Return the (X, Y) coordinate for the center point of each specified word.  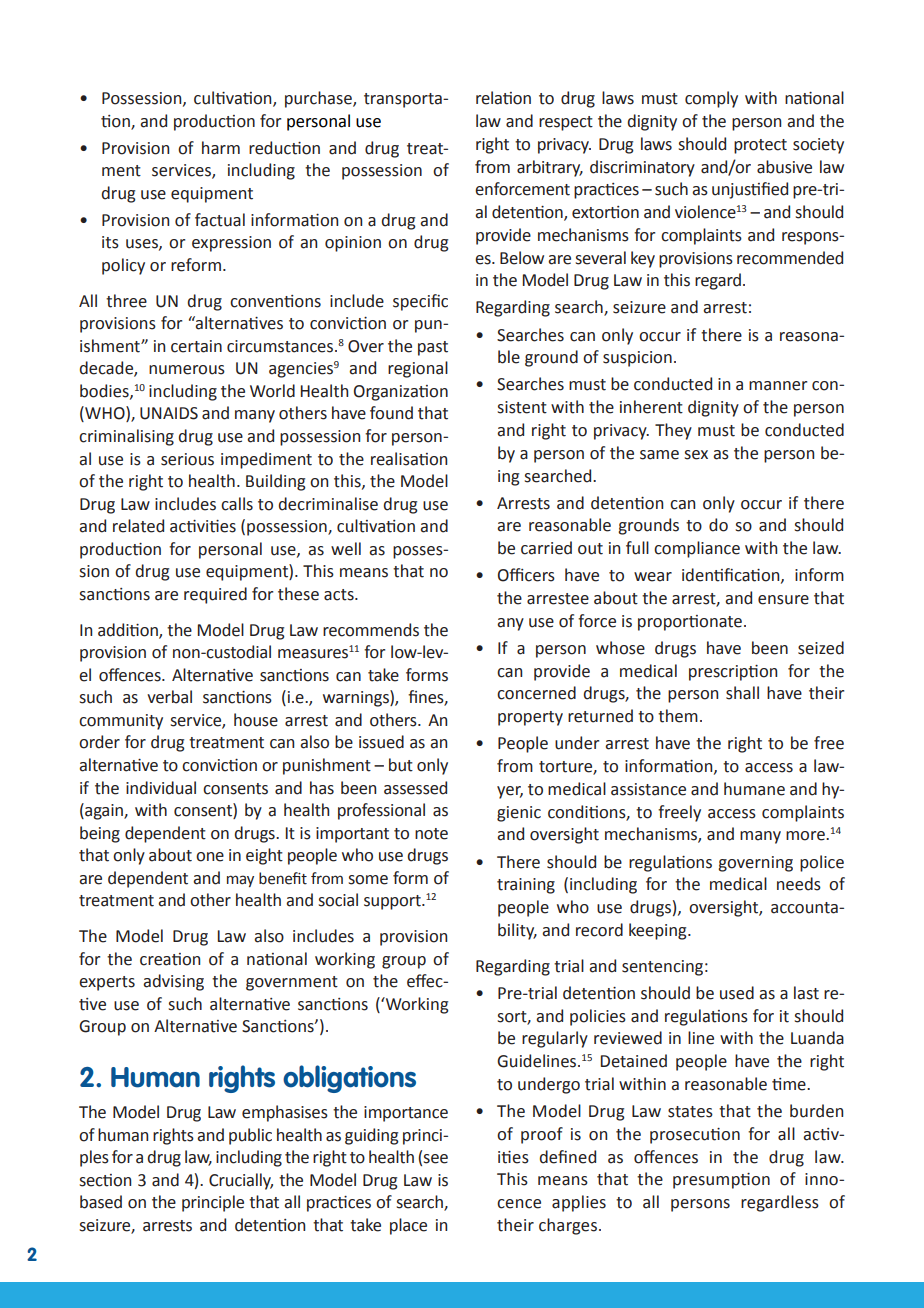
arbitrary (550, 168)
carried (546, 548)
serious (187, 459)
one (210, 857)
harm (221, 148)
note (431, 834)
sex (696, 455)
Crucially (241, 1181)
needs (799, 884)
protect (760, 146)
